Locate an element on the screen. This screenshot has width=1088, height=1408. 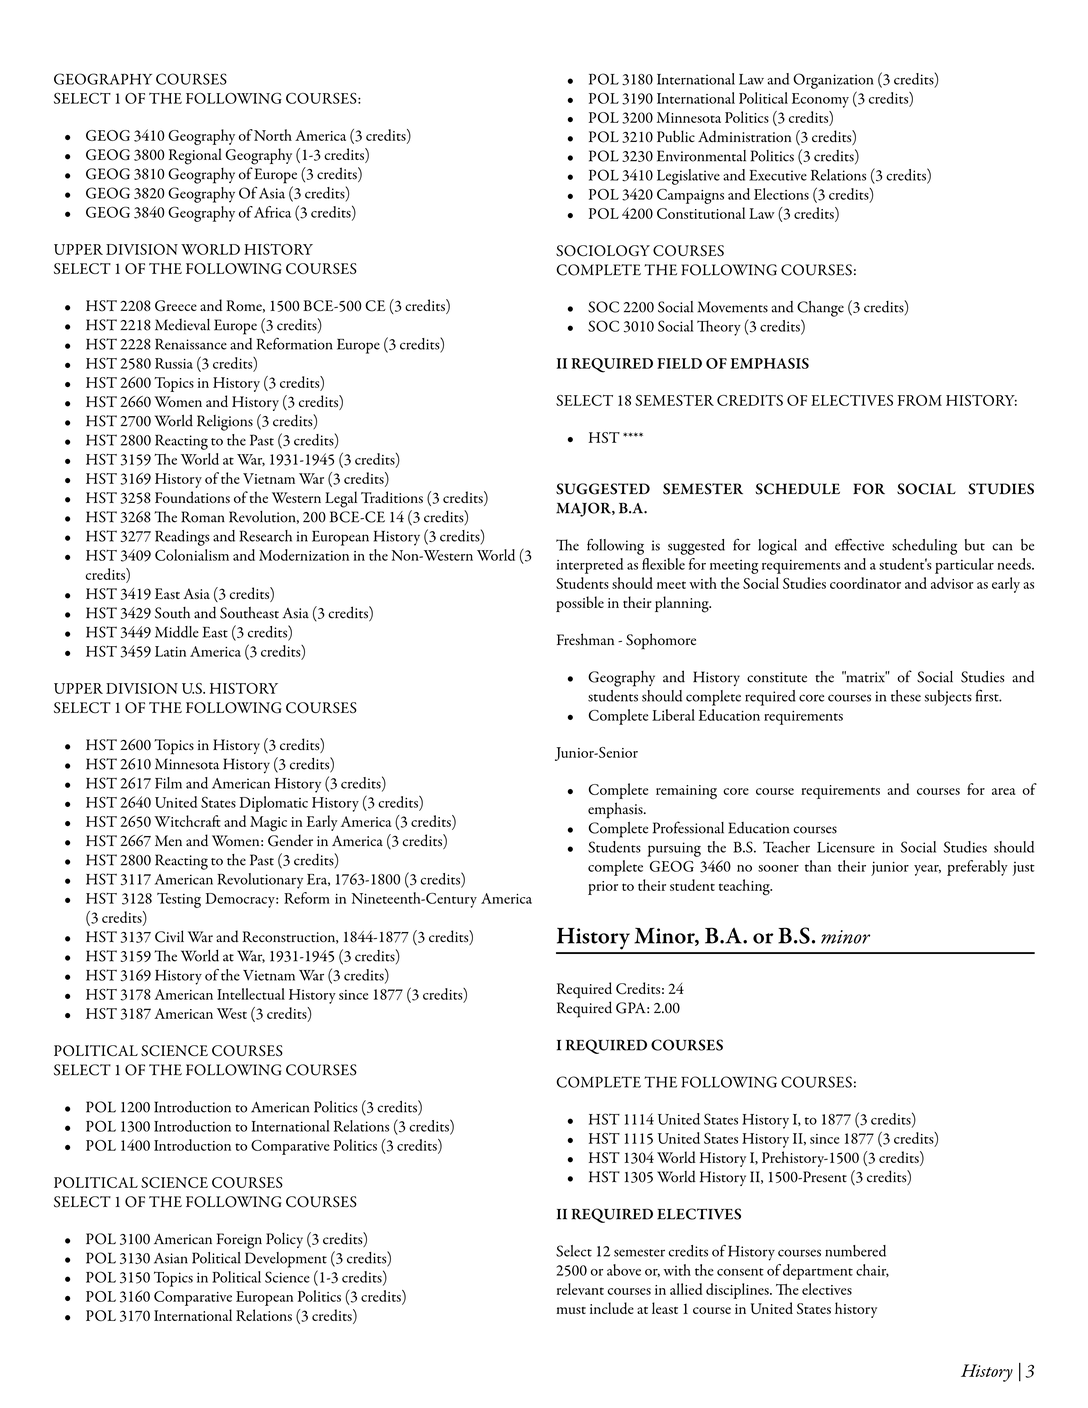
relevant is located at coordinates (580, 1289).
